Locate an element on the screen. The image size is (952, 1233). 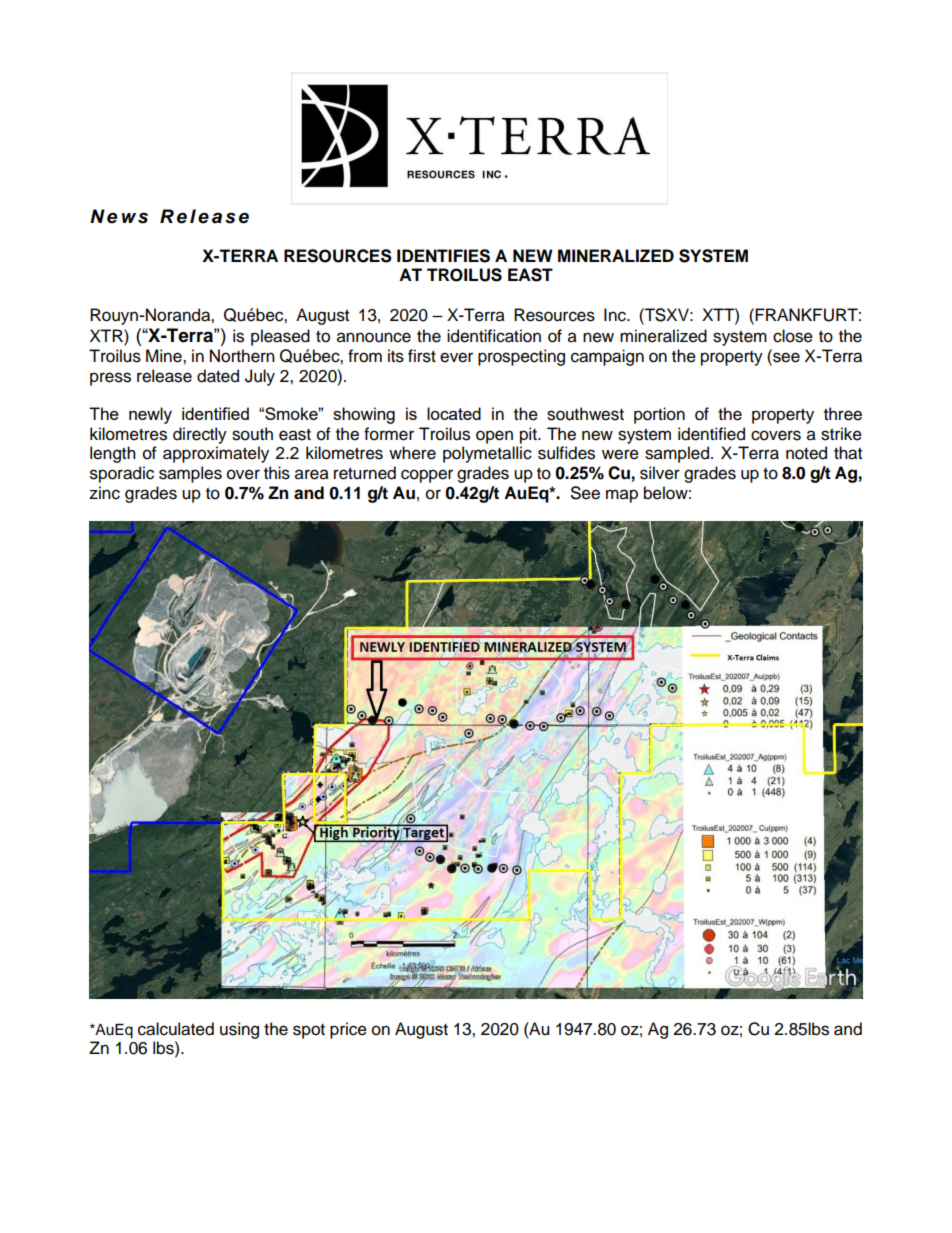
price is located at coordinates (348, 1030).
